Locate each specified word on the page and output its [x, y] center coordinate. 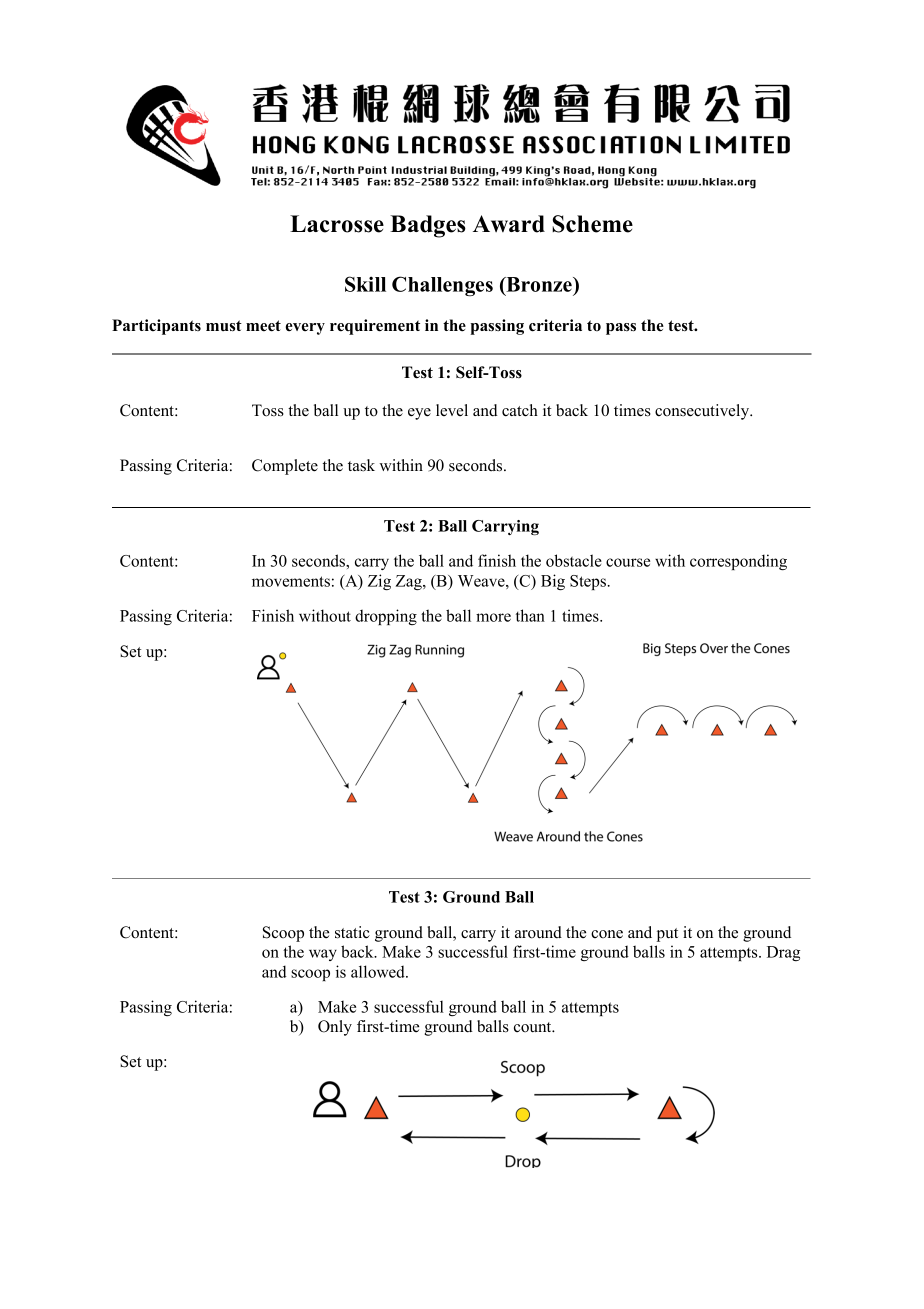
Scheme [592, 224]
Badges [428, 226]
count [534, 1027]
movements [291, 581]
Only [335, 1028]
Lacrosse [337, 224]
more [493, 617]
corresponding [738, 562]
